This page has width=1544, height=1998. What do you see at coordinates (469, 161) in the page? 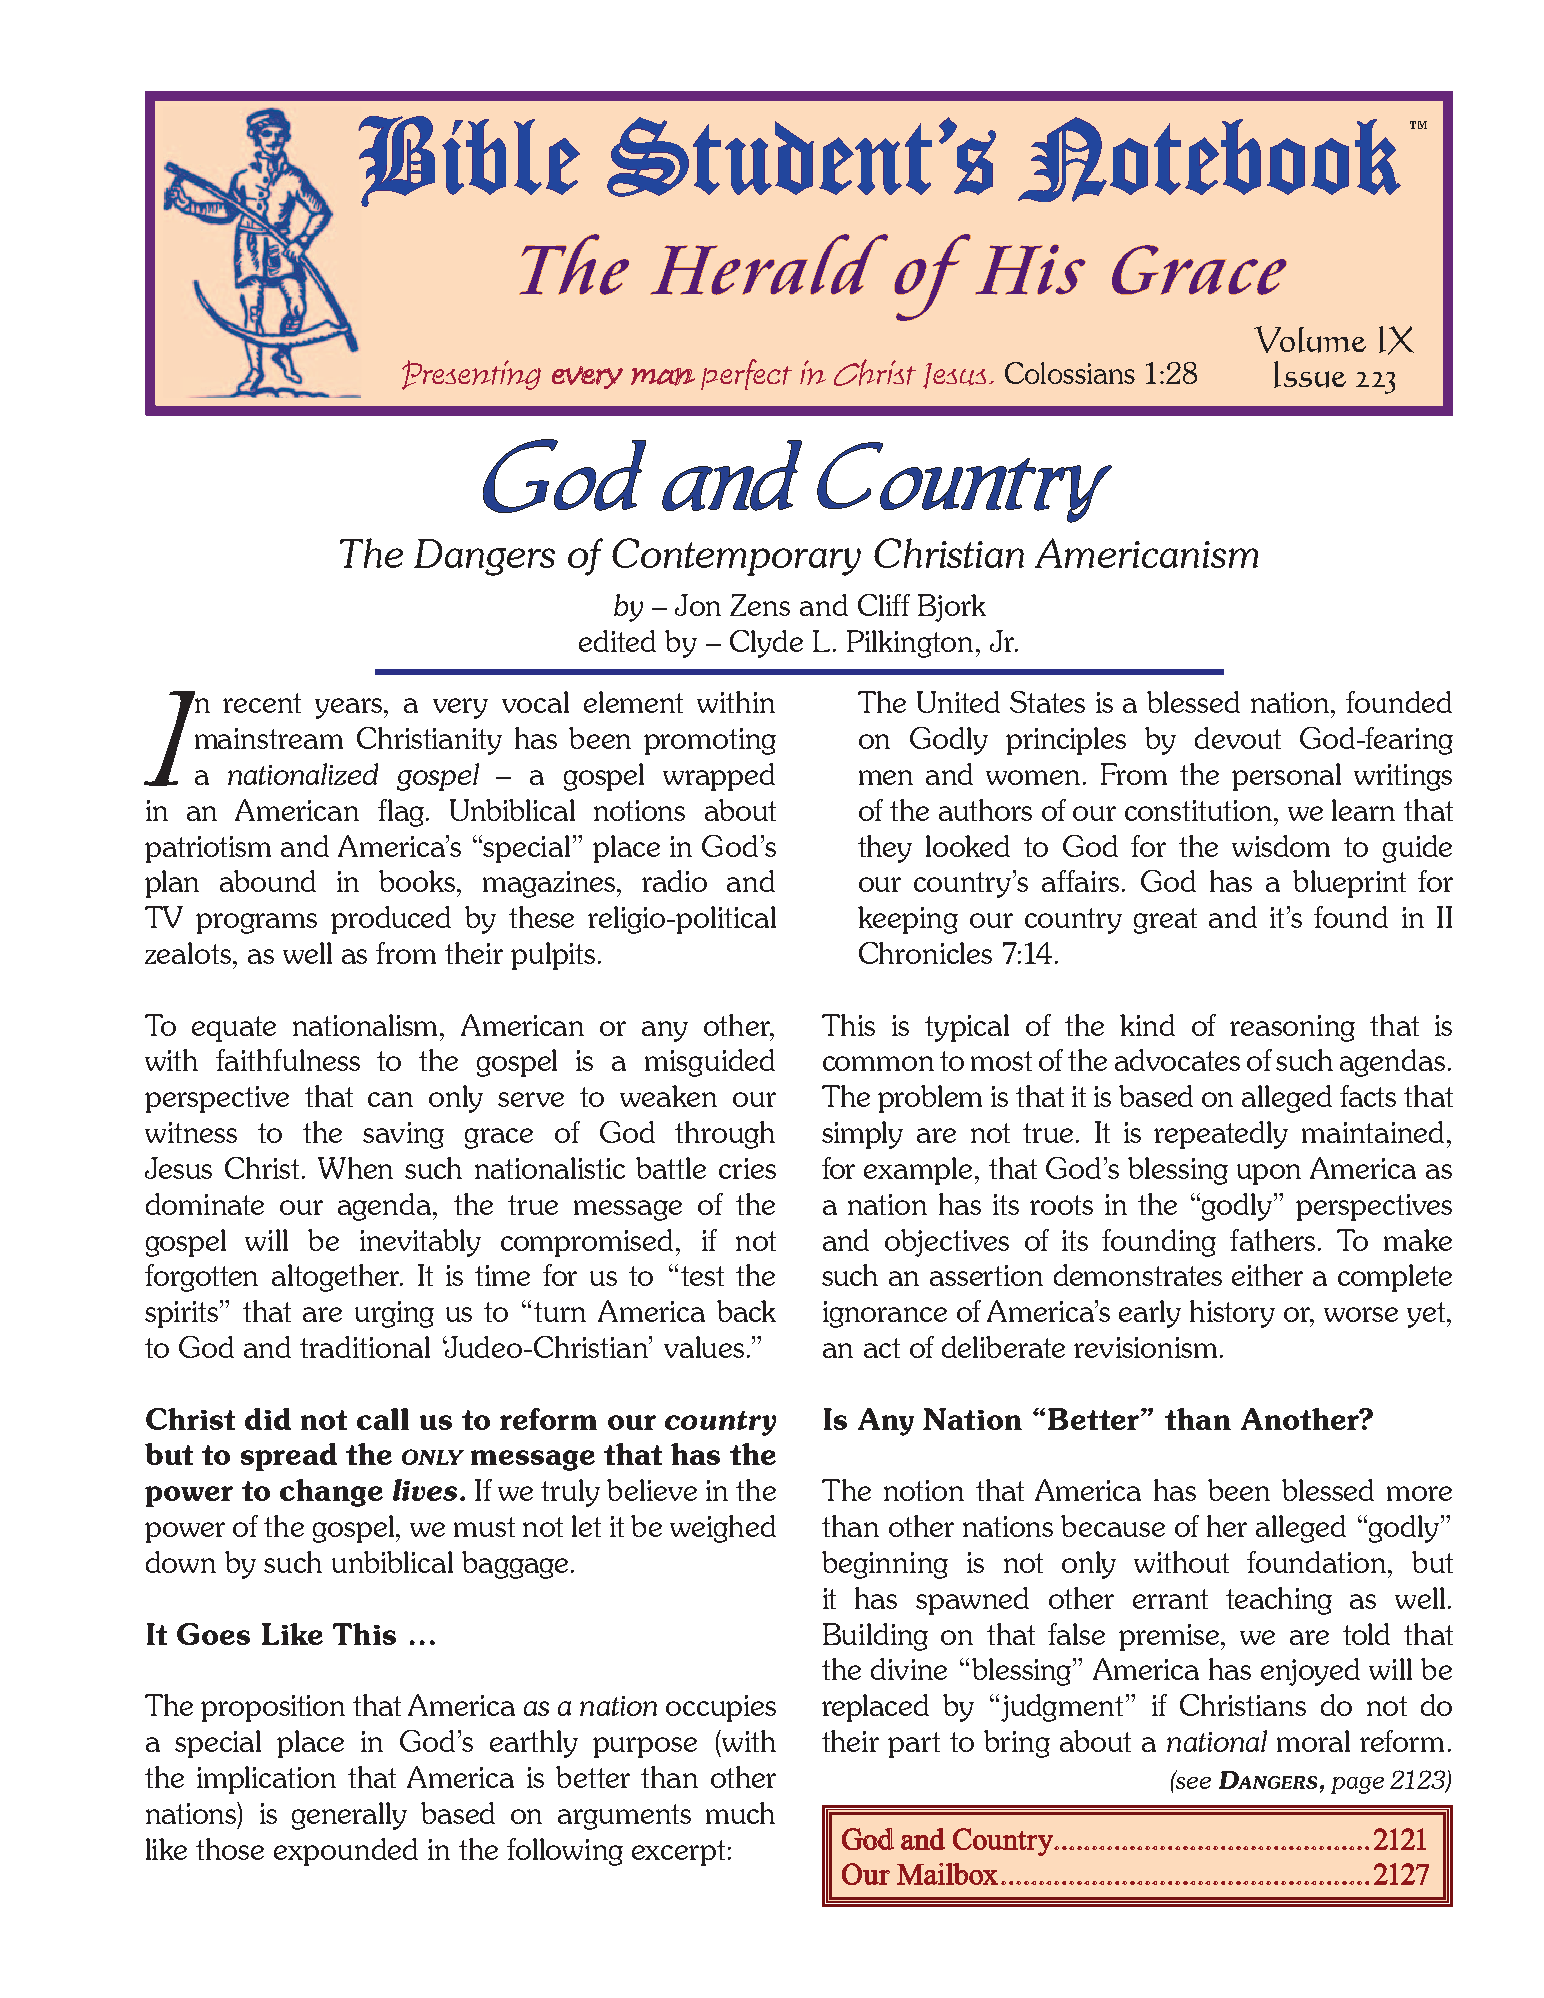
I see `Bible` at bounding box center [469, 161].
